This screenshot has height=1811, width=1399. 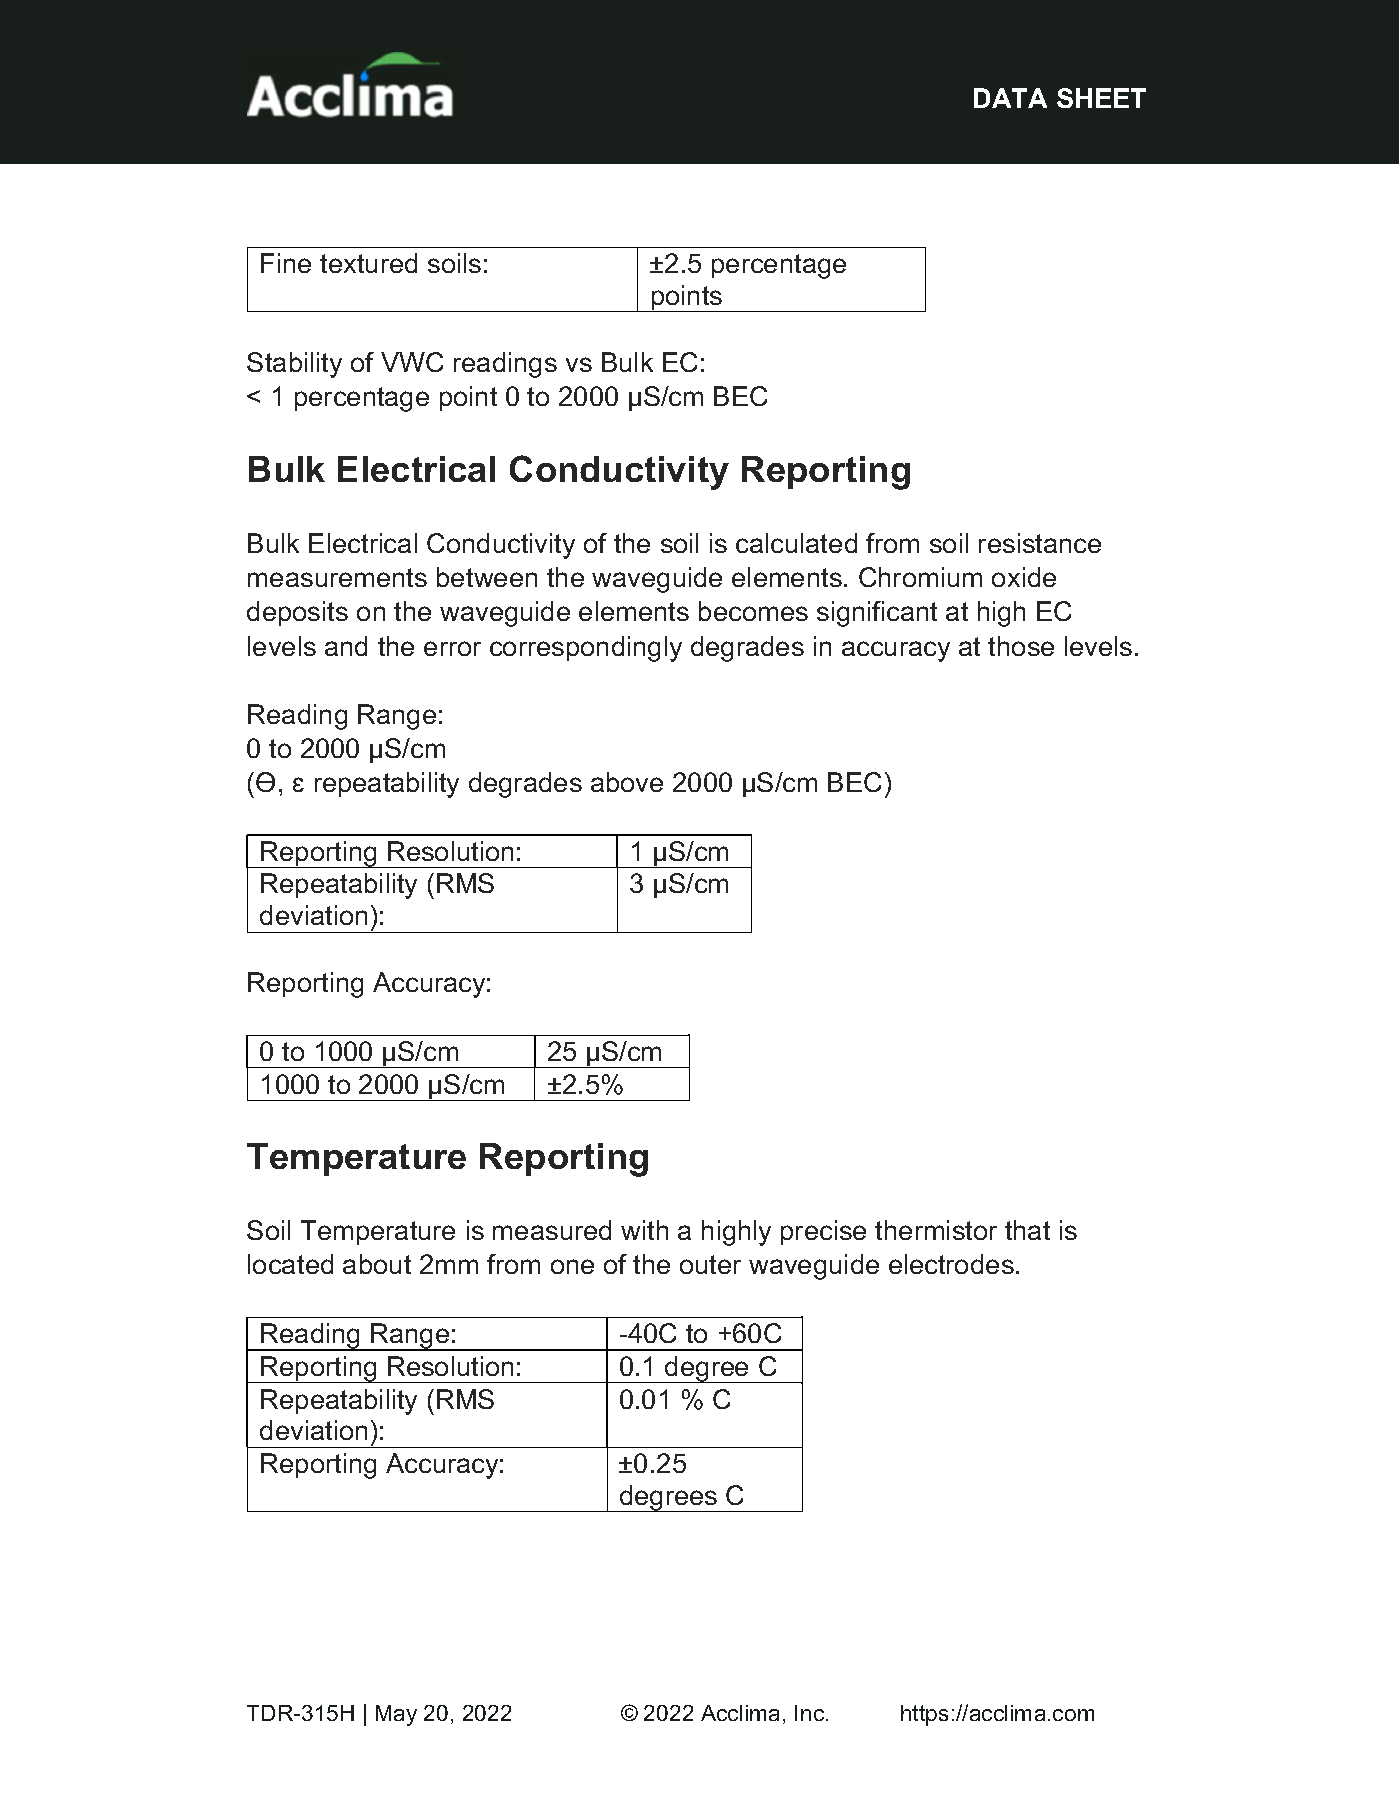 I want to click on Inc, so click(x=811, y=1713).
